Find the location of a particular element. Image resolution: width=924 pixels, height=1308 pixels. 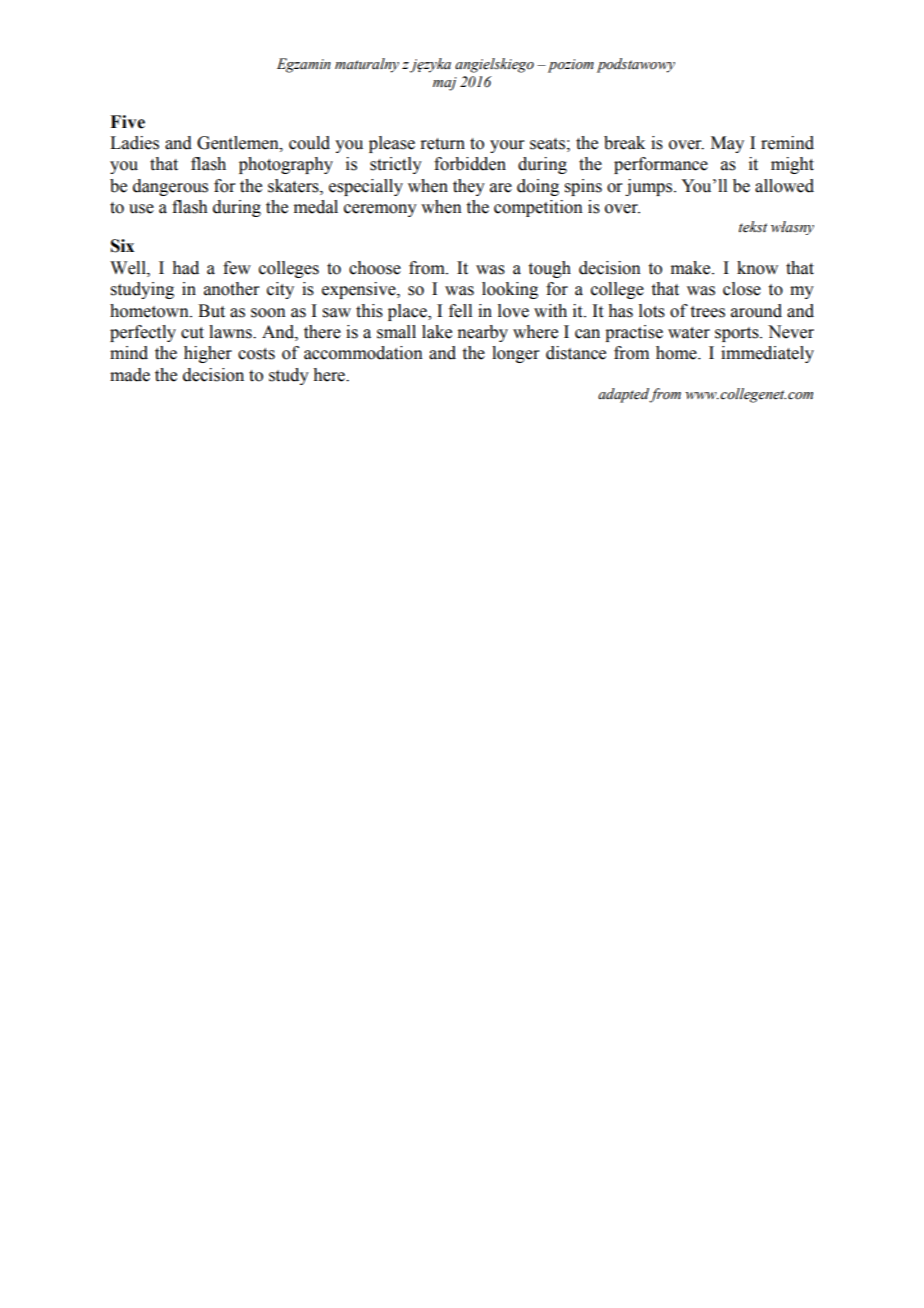

forbidden is located at coordinates (470, 164).
